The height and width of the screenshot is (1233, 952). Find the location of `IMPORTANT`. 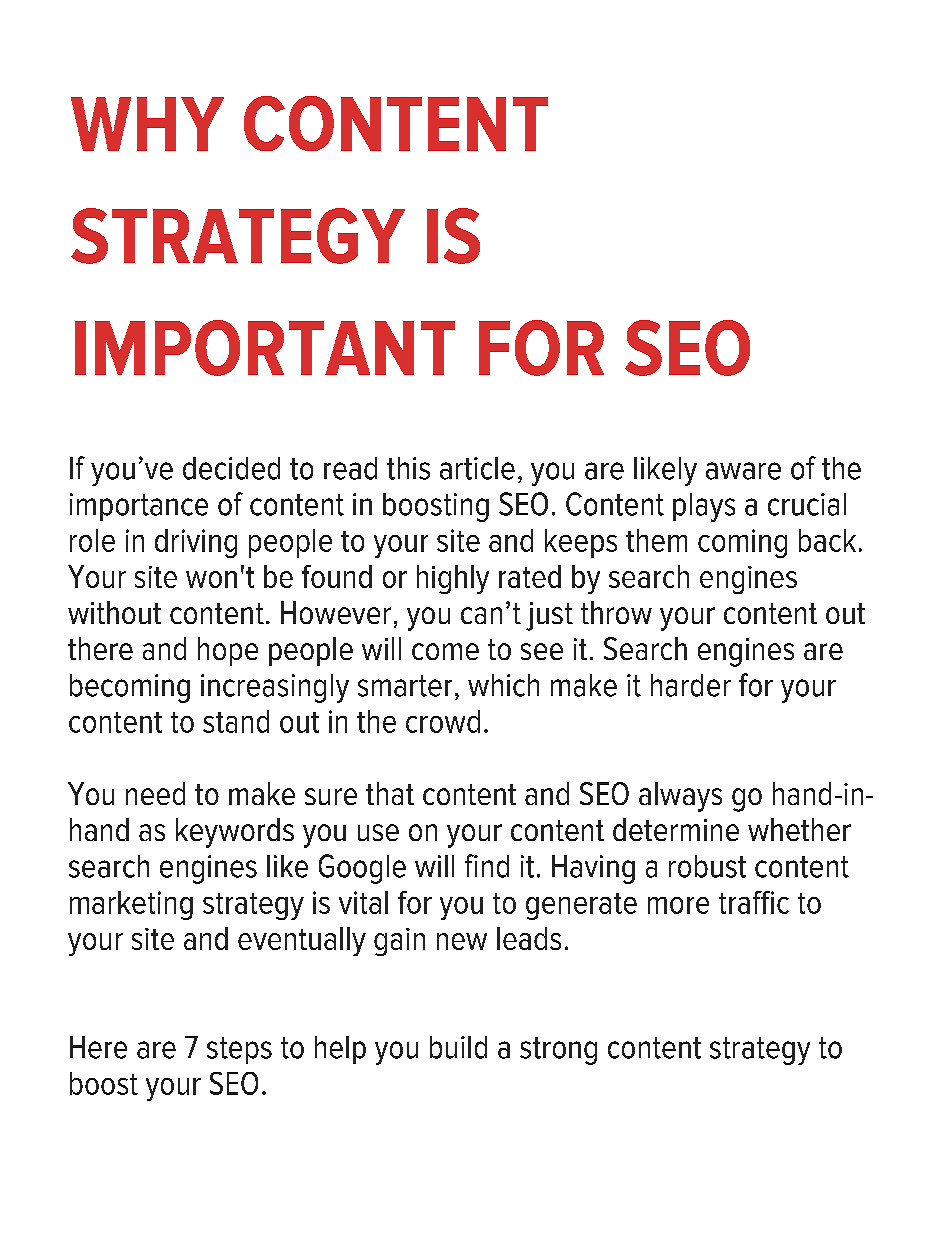

IMPORTANT is located at coordinates (265, 348).
